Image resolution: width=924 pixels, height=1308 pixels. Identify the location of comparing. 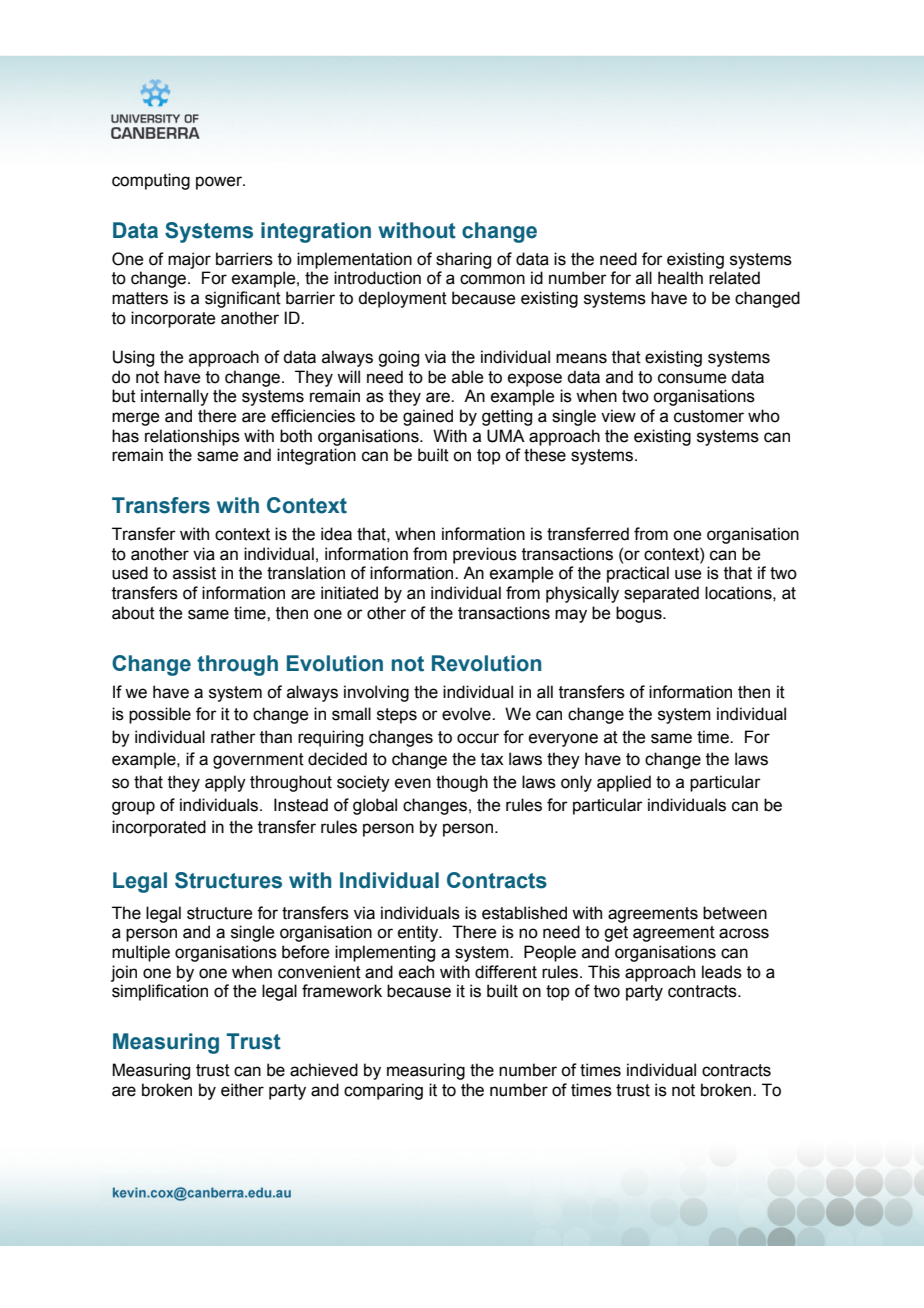
(383, 1091).
